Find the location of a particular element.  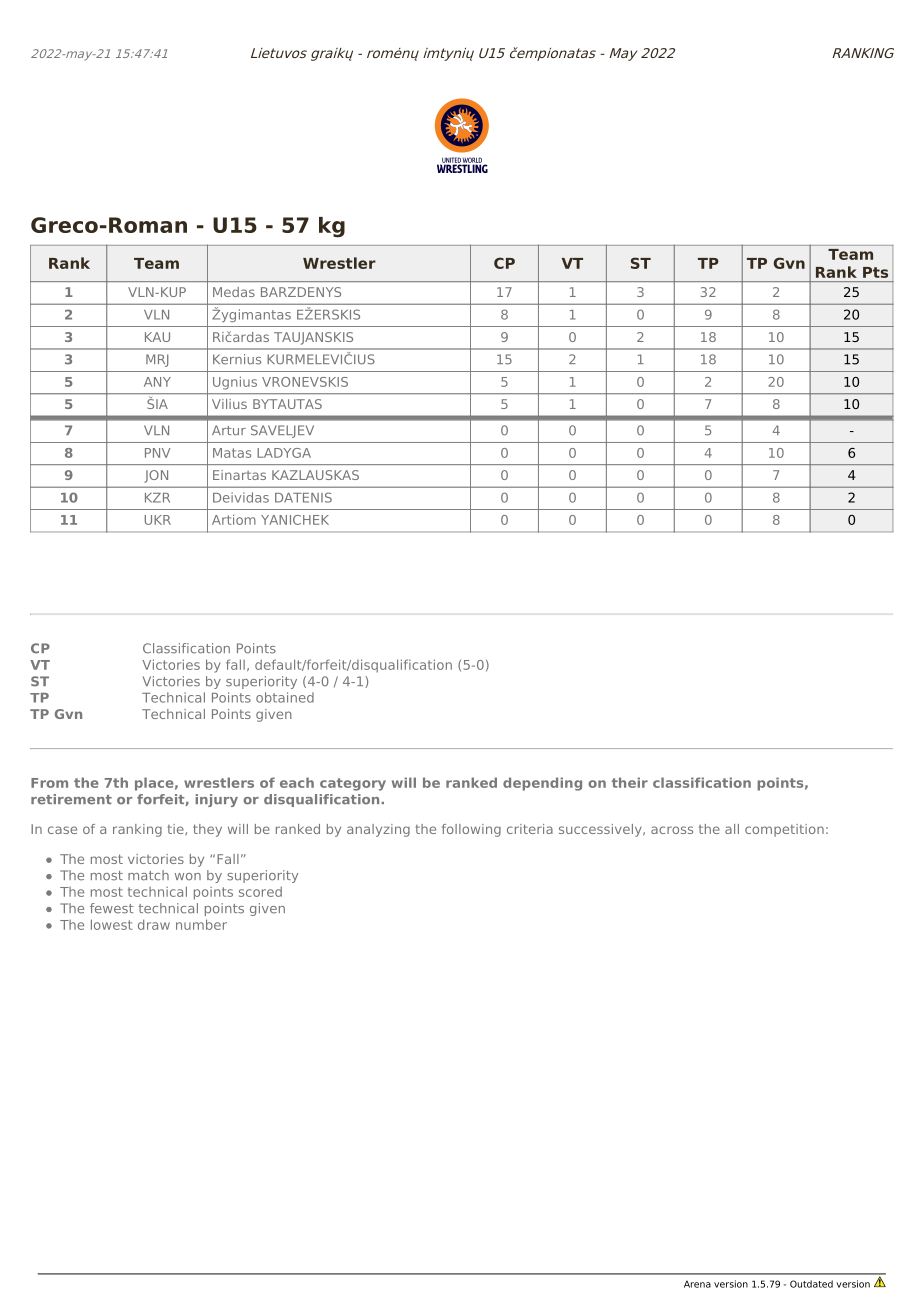

draw is located at coordinates (154, 924).
